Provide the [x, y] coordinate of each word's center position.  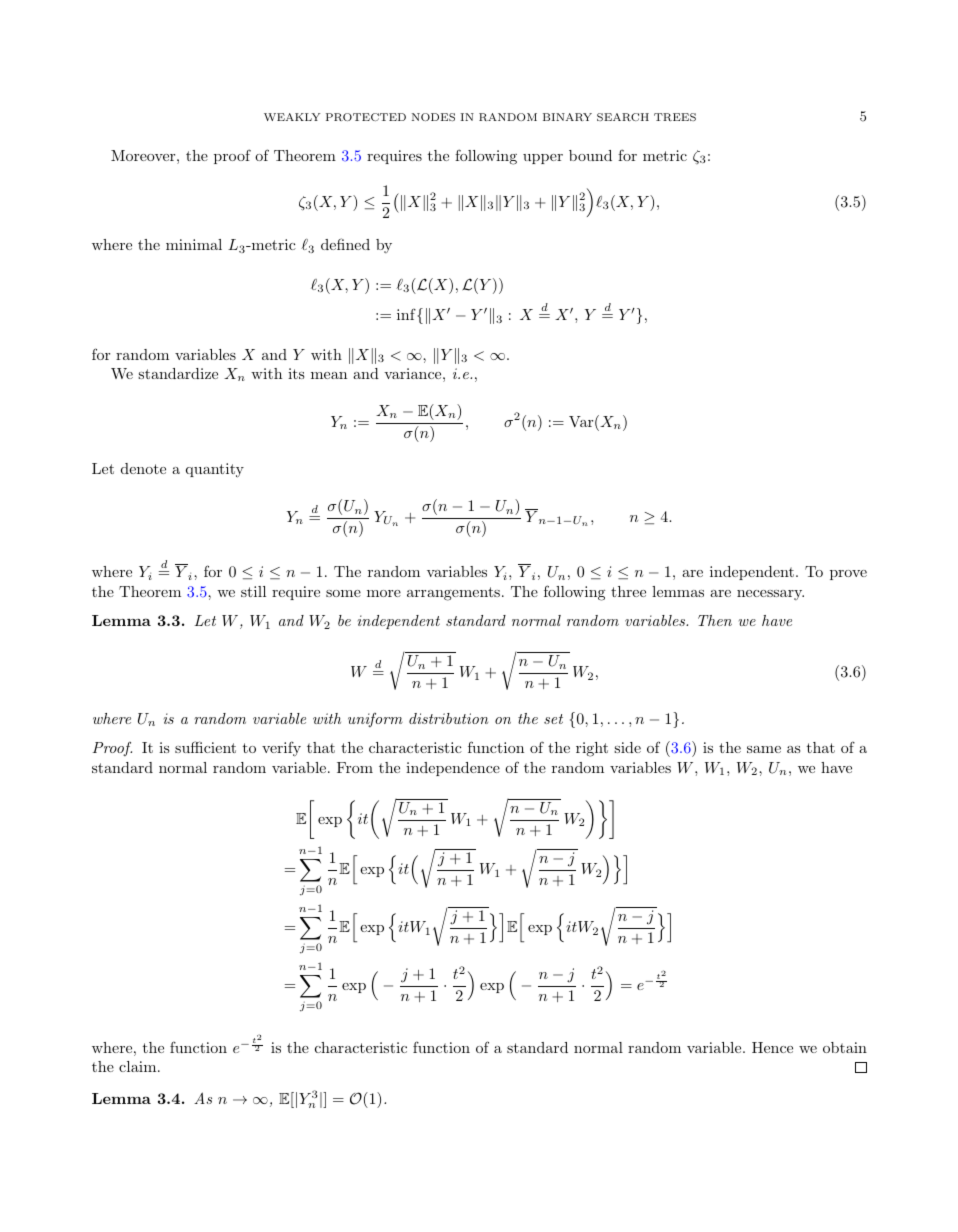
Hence [772, 1047]
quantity [215, 470]
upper [543, 159]
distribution [448, 718]
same [764, 749]
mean [329, 375]
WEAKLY [292, 117]
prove [848, 575]
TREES [675, 117]
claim [139, 1066]
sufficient [205, 747]
